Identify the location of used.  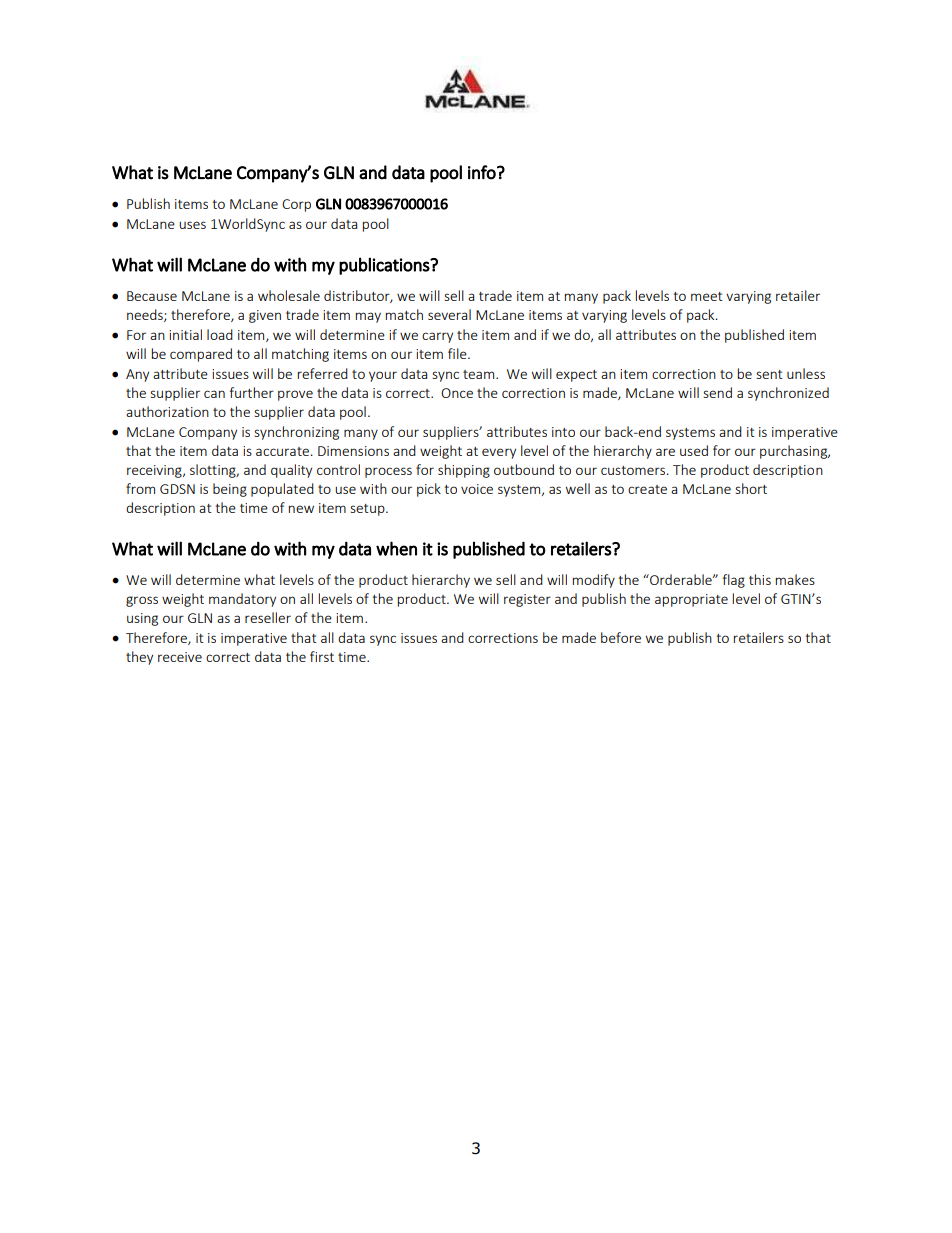
(694, 450).
